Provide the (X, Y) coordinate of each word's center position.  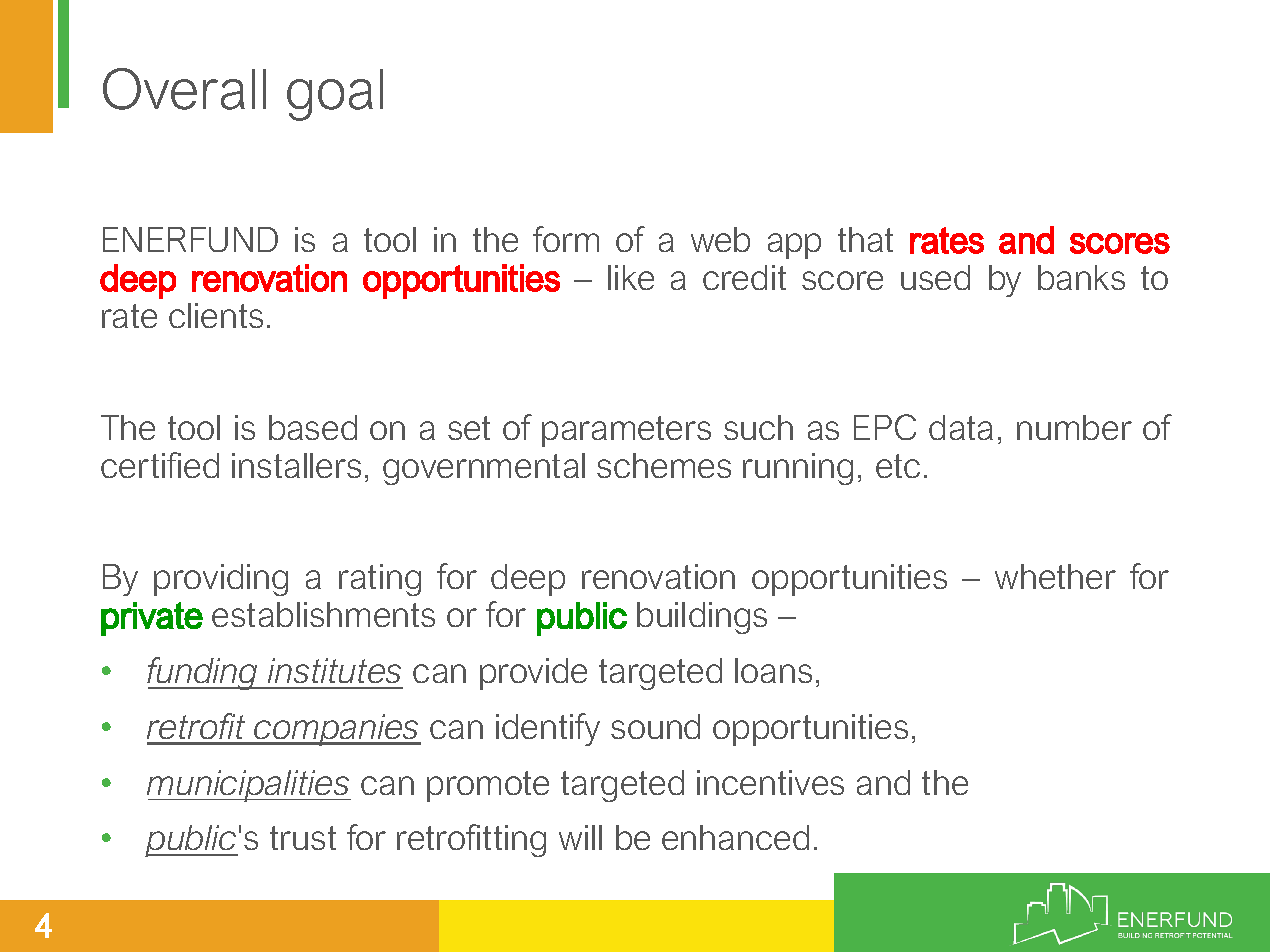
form (566, 239)
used (935, 277)
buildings (702, 618)
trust (303, 838)
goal (335, 95)
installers (296, 465)
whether (1055, 576)
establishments (323, 614)
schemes (664, 465)
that (865, 239)
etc (898, 466)
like (631, 277)
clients (216, 315)
